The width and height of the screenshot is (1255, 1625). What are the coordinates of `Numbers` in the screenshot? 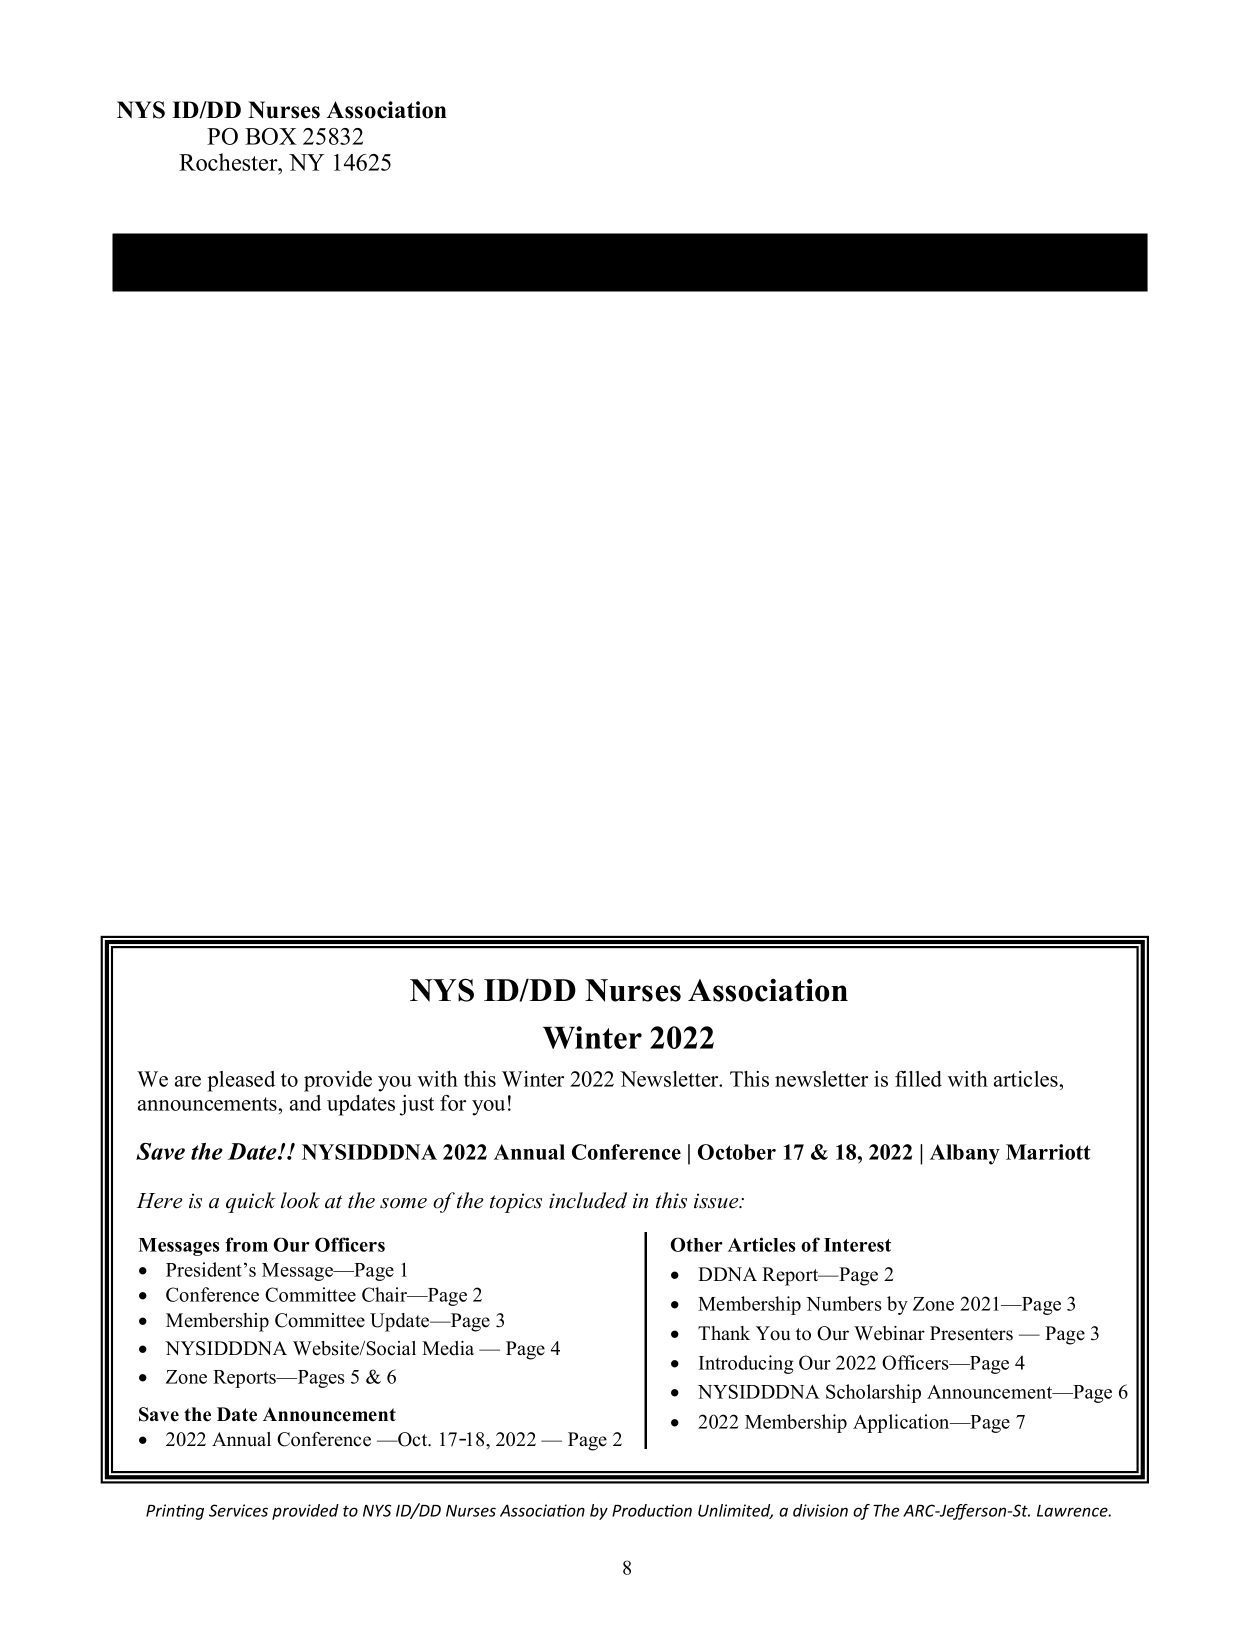 It's located at (843, 1303).
